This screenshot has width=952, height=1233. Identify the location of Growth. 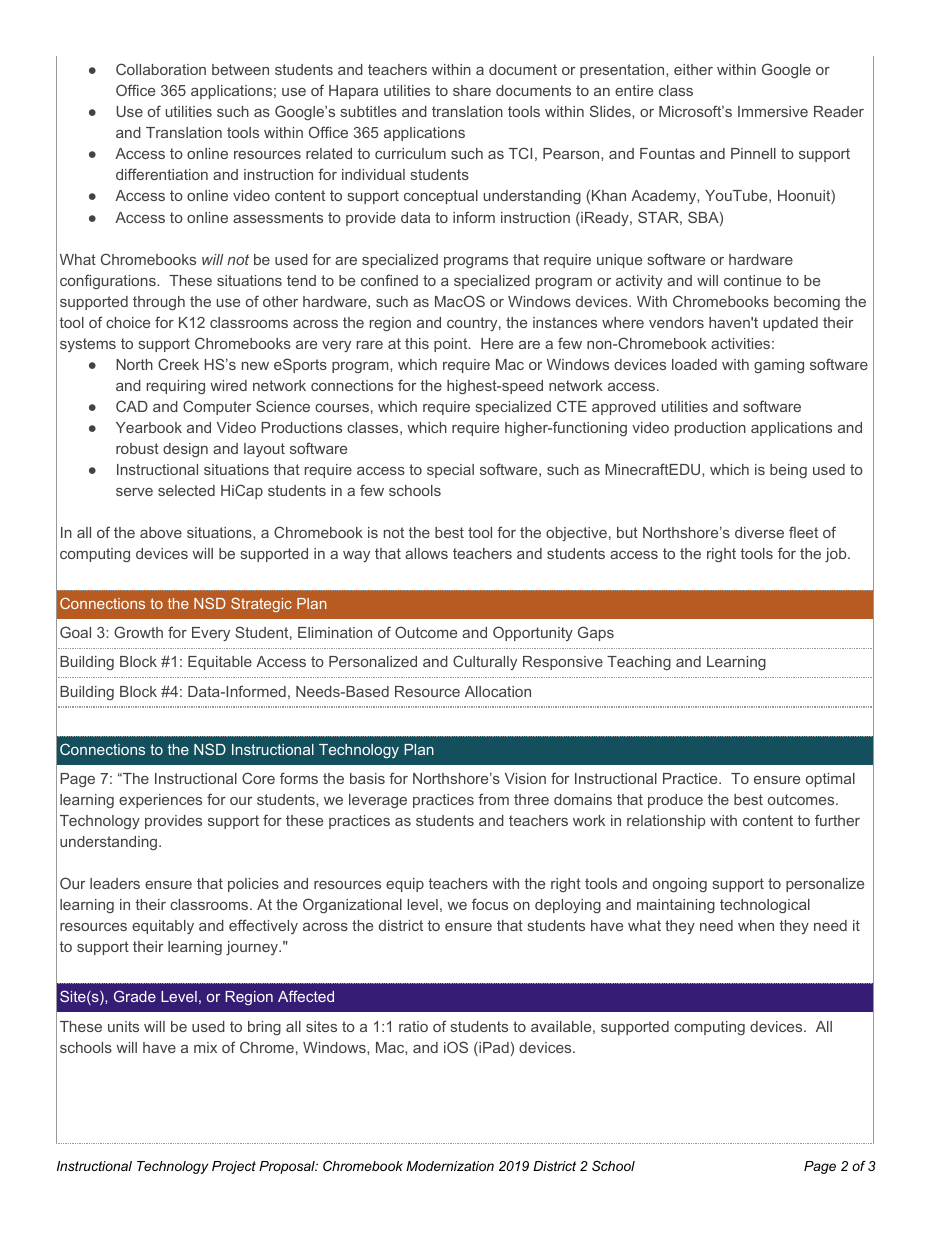
(138, 632).
